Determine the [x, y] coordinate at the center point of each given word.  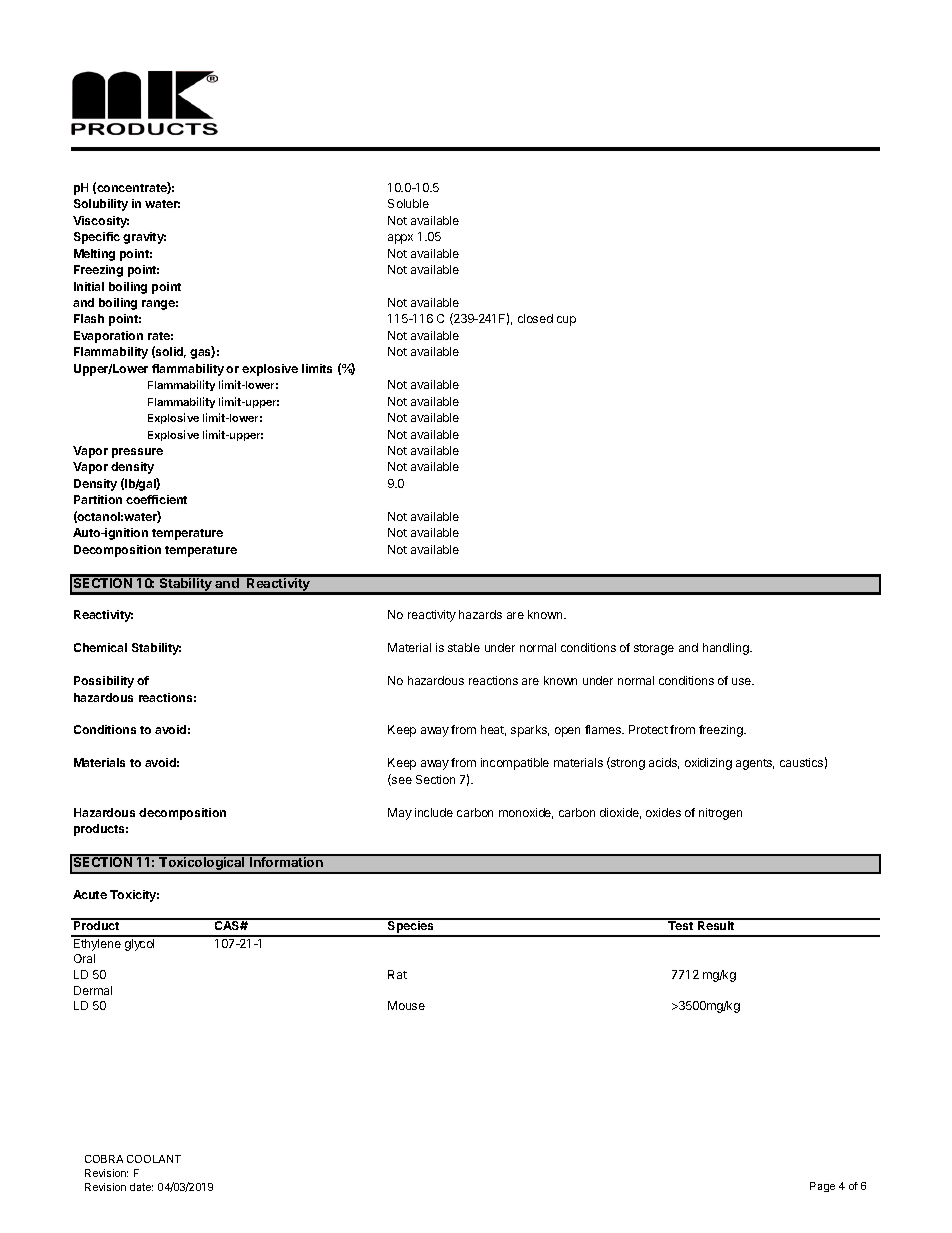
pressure [137, 453]
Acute [90, 894]
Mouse [406, 1005]
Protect [648, 729]
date [141, 1187]
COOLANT [154, 1159]
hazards [480, 614]
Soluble [408, 203]
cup [566, 321]
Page [822, 1187]
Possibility [104, 682]
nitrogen [720, 814]
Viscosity [101, 222]
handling [727, 649]
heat [493, 730]
